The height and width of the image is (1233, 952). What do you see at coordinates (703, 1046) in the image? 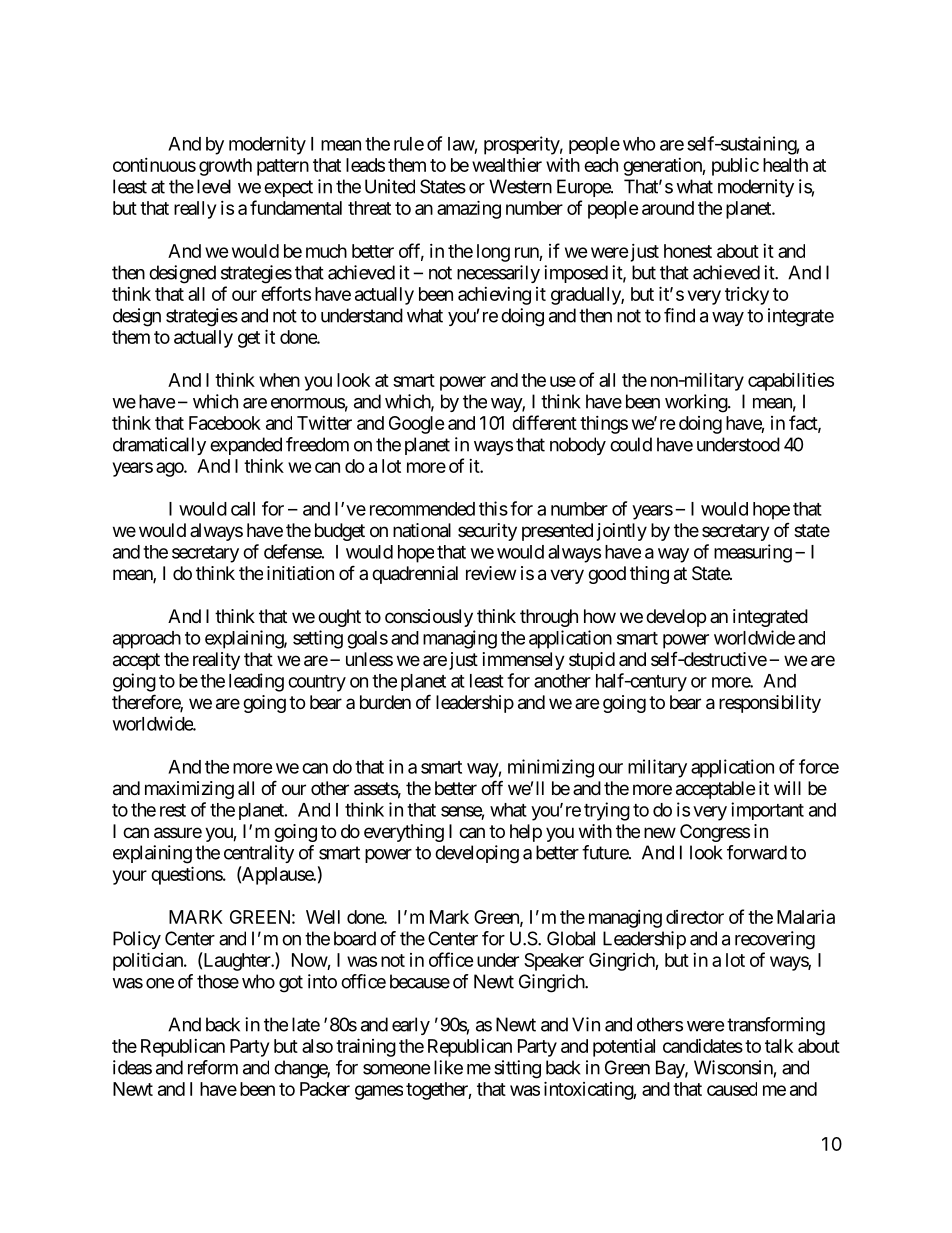
I see `candidates` at bounding box center [703, 1046].
